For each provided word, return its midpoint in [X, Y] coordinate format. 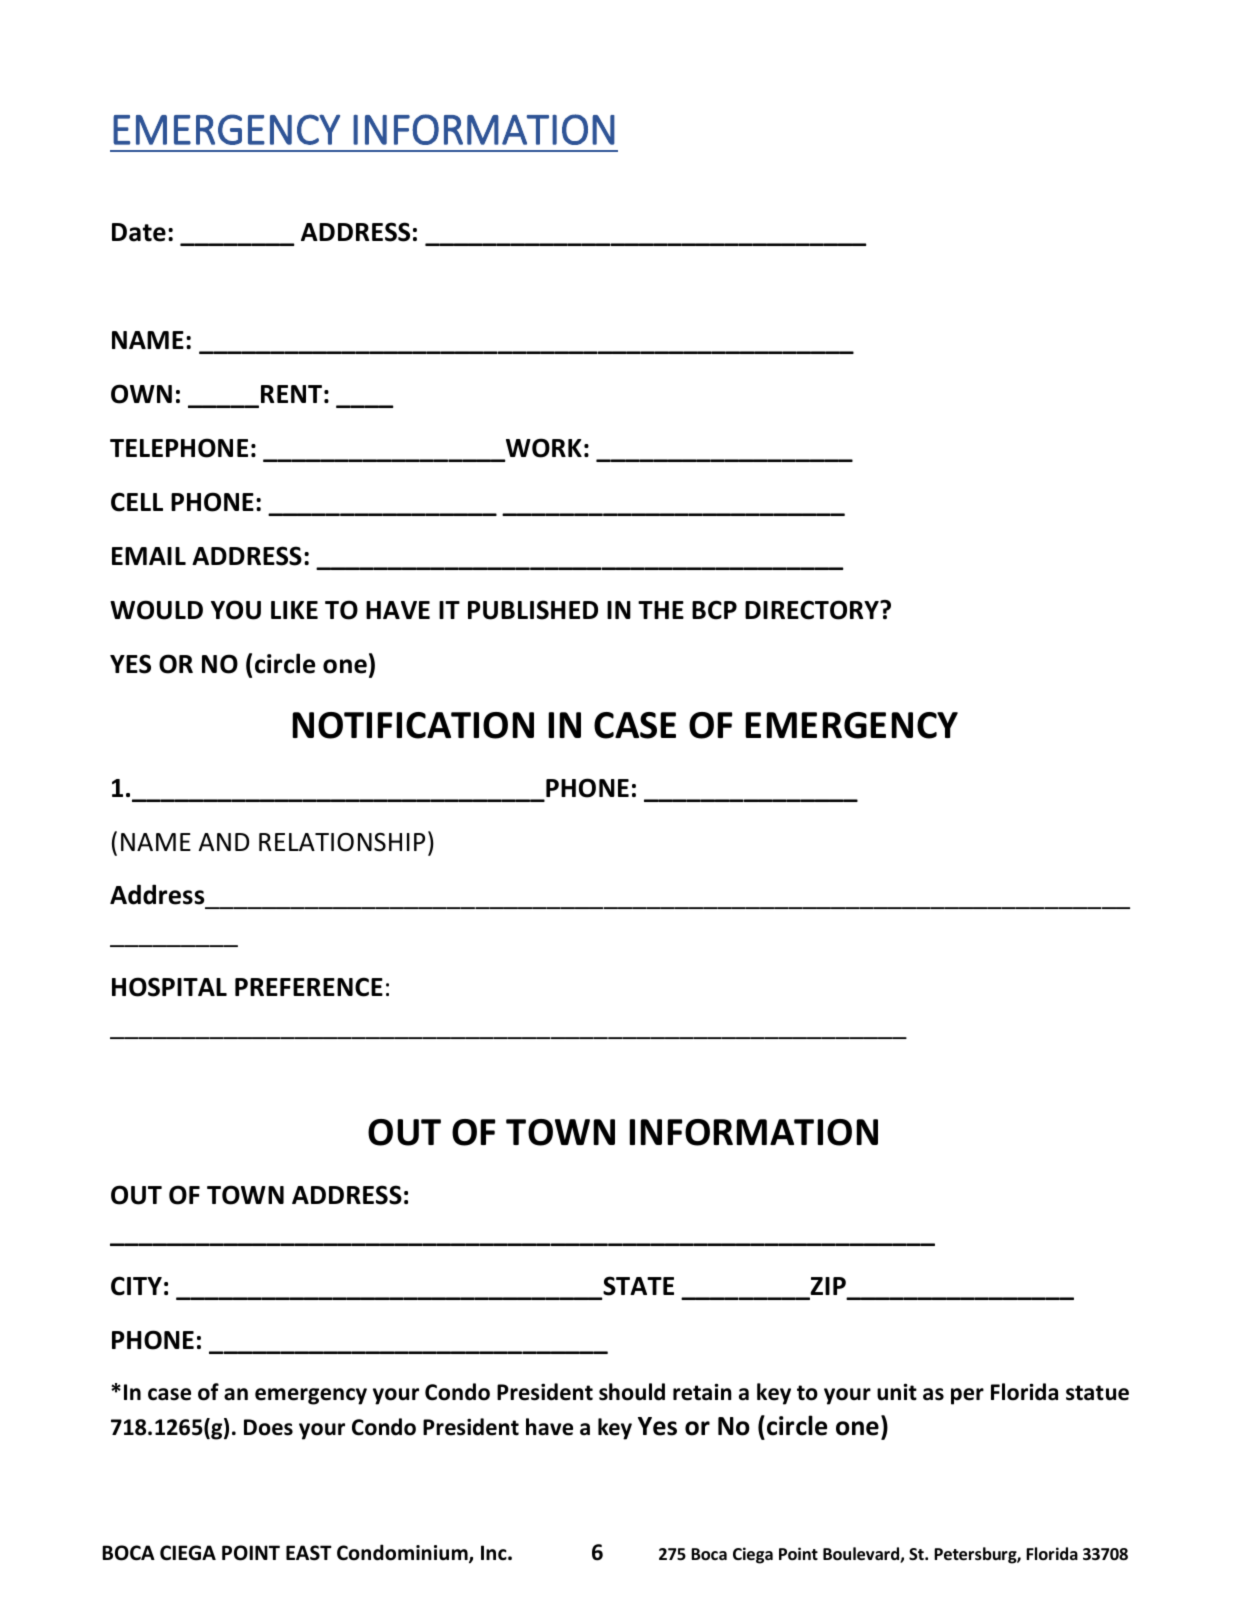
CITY [136, 1286]
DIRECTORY [813, 610]
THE [661, 610]
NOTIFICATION [413, 725]
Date [139, 232]
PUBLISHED [533, 610]
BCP [714, 610]
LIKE [294, 610]
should [632, 1392]
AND [224, 842]
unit [897, 1392]
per [967, 1396]
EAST [309, 1553]
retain [702, 1392]
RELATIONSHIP [342, 842]
